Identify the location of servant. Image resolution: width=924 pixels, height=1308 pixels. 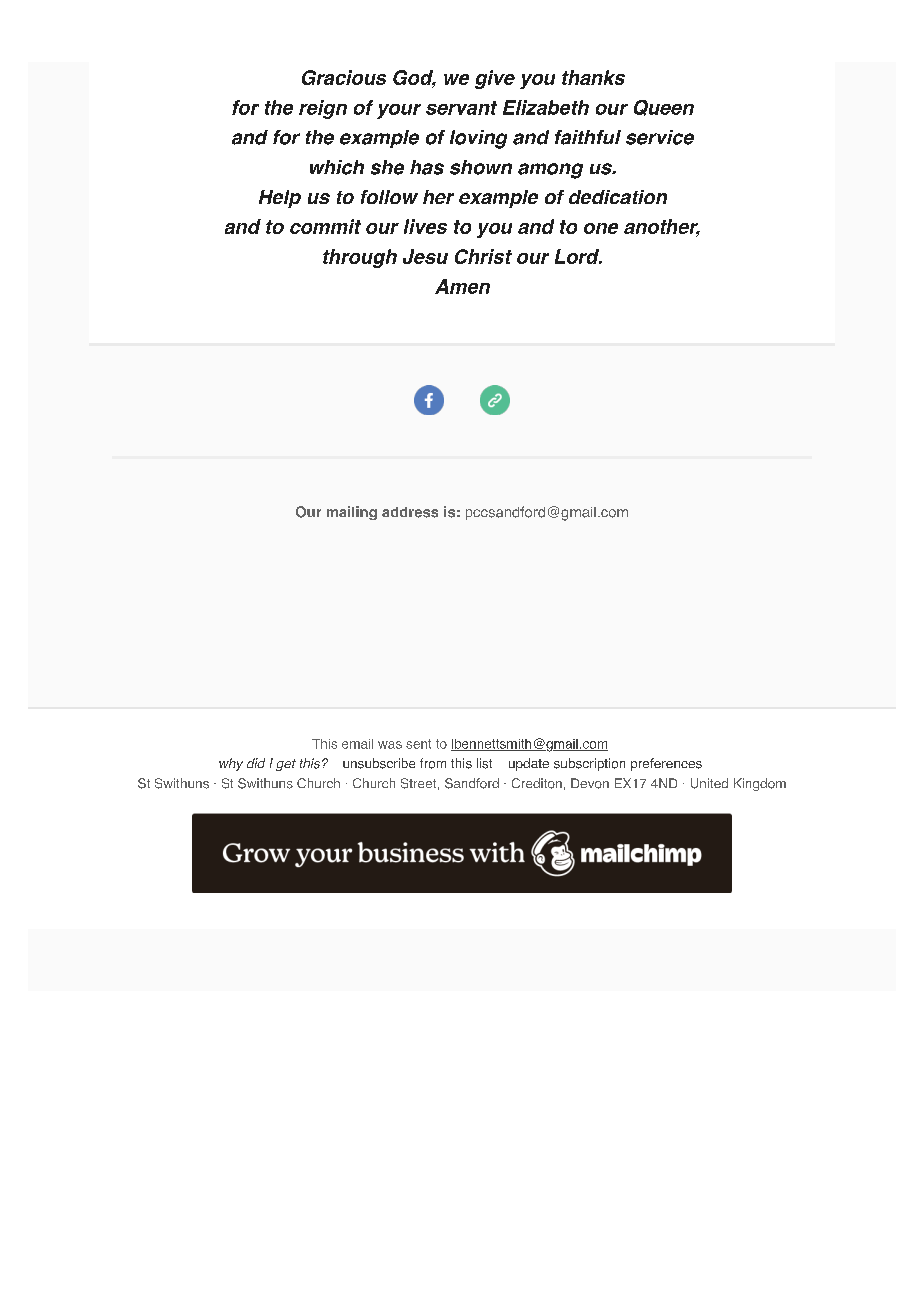
(461, 108).
